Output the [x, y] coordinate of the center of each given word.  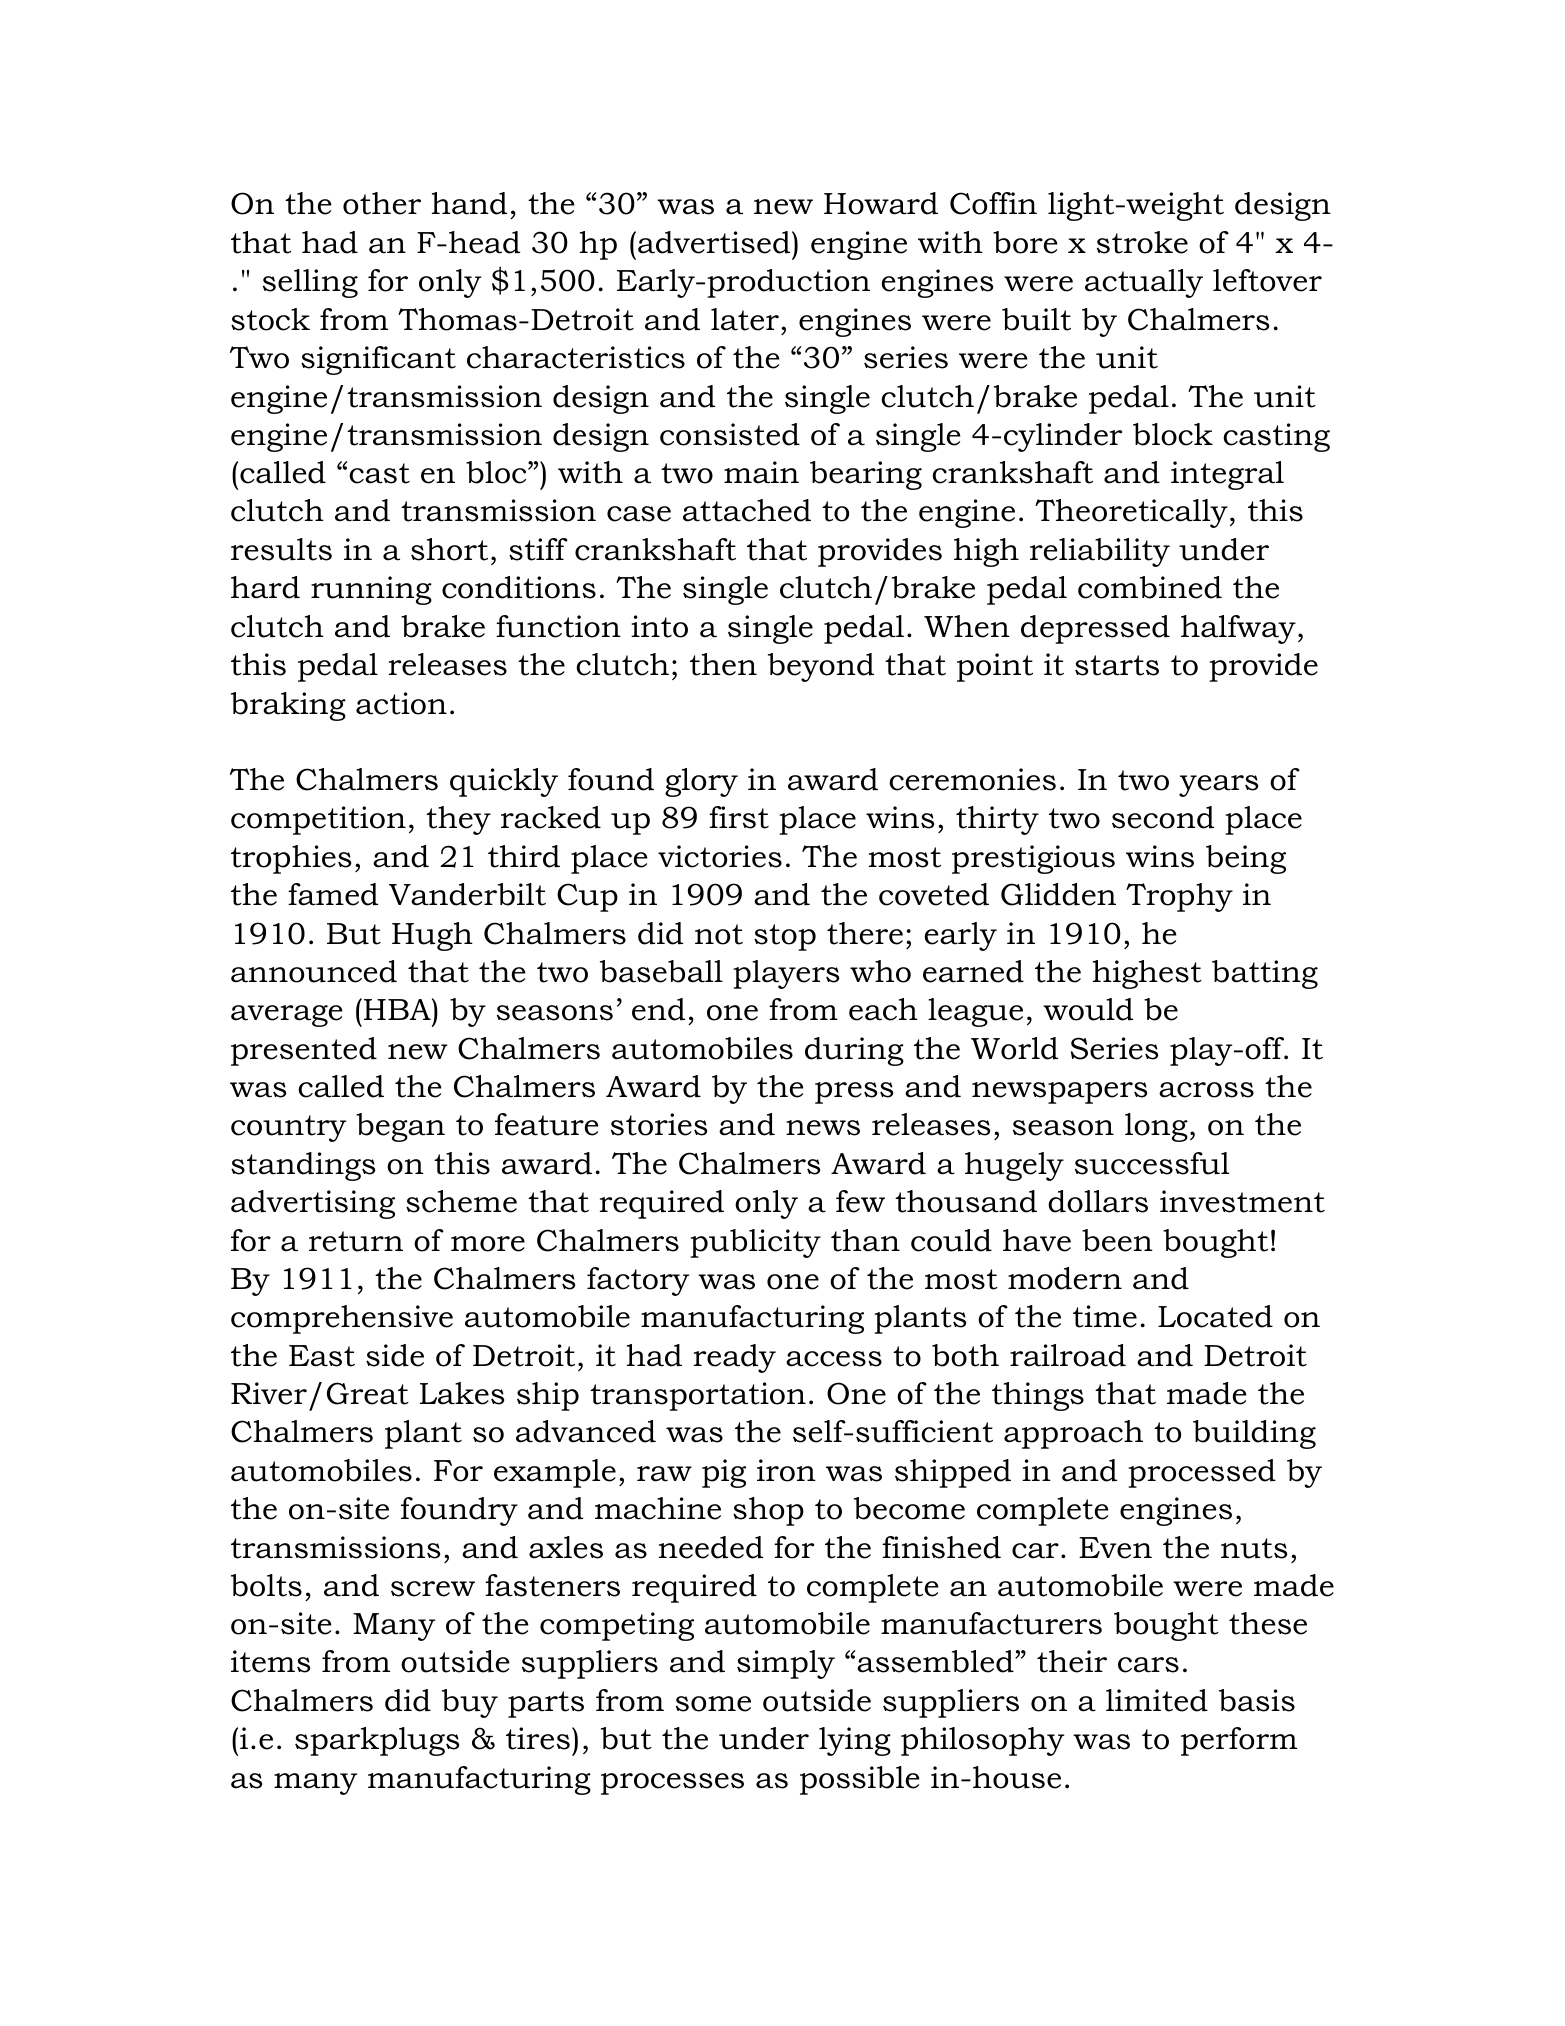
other [382, 203]
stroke [1142, 242]
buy [470, 1703]
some [713, 1704]
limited [1157, 1700]
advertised [715, 242]
